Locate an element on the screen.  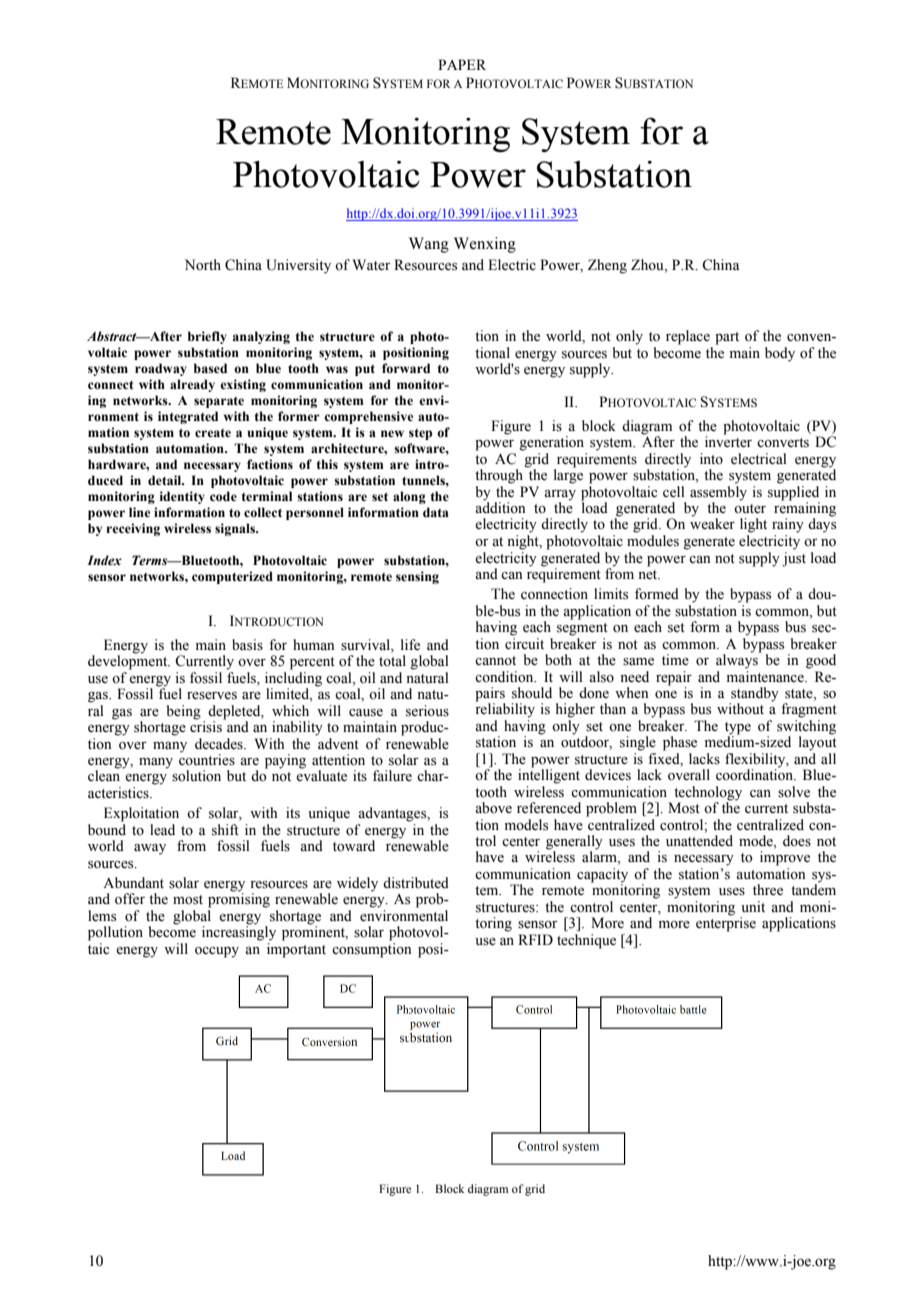
Wang is located at coordinates (429, 245).
